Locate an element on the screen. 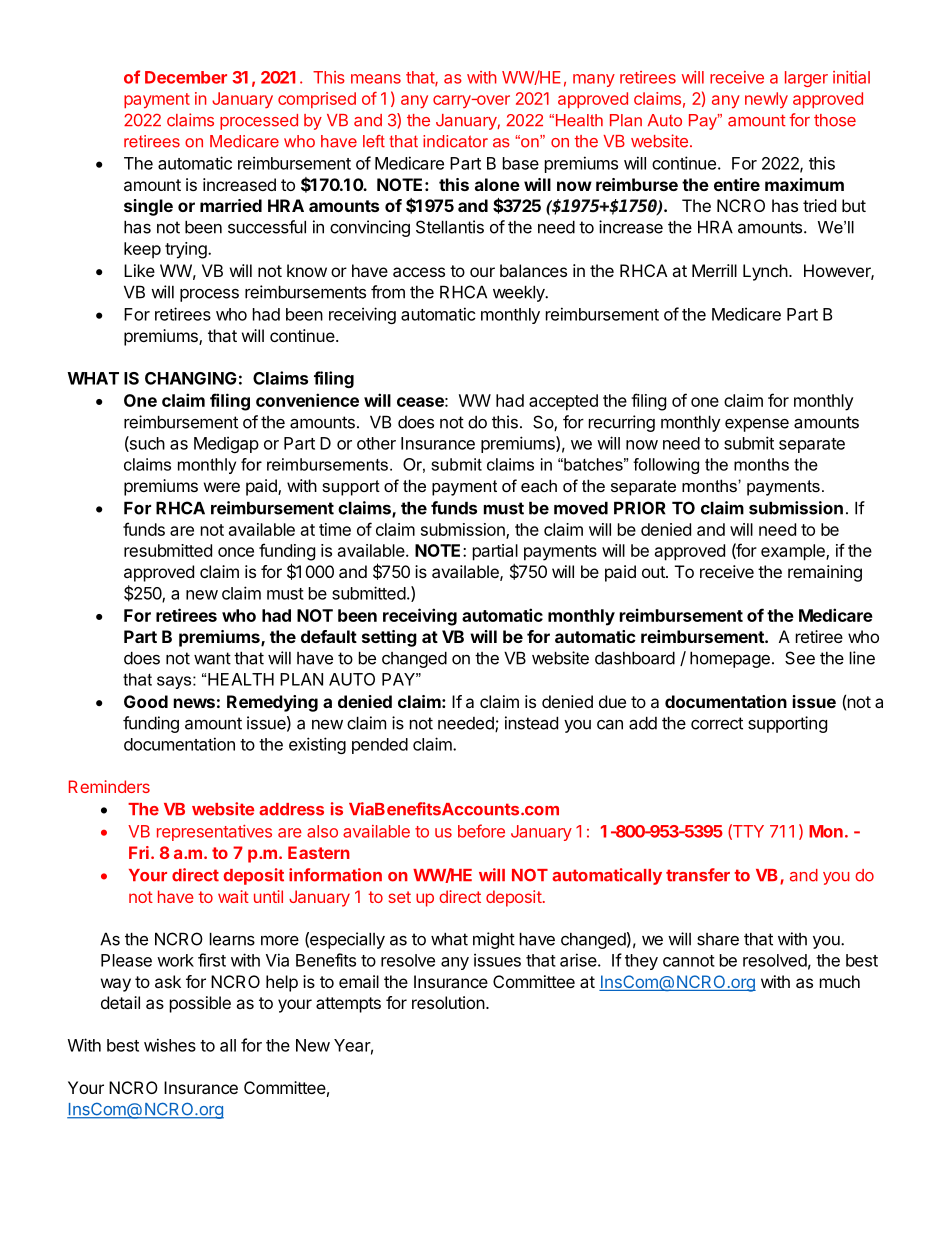 The image size is (952, 1233). expense is located at coordinates (757, 425).
